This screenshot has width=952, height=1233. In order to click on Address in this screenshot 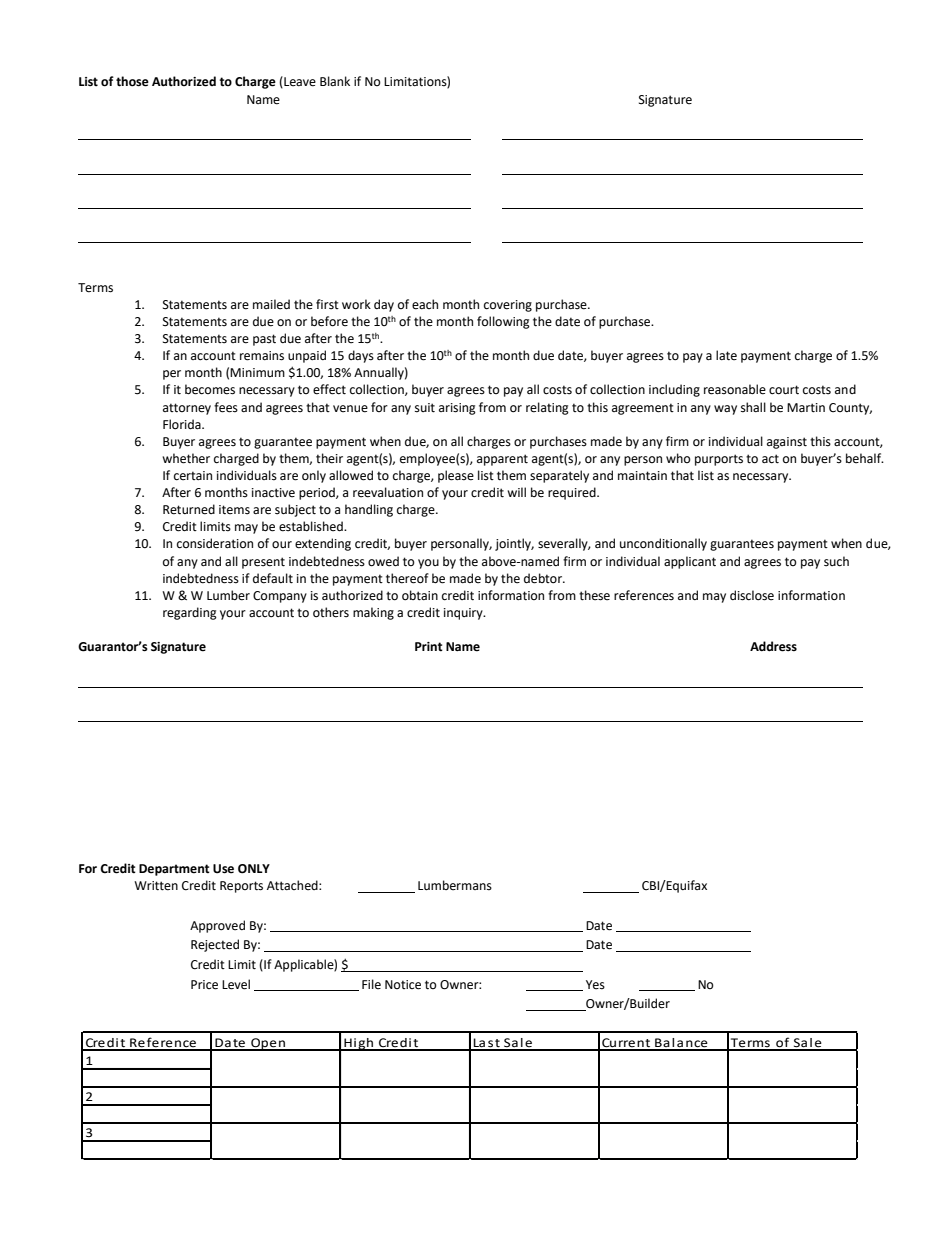, I will do `click(773, 646)`.
